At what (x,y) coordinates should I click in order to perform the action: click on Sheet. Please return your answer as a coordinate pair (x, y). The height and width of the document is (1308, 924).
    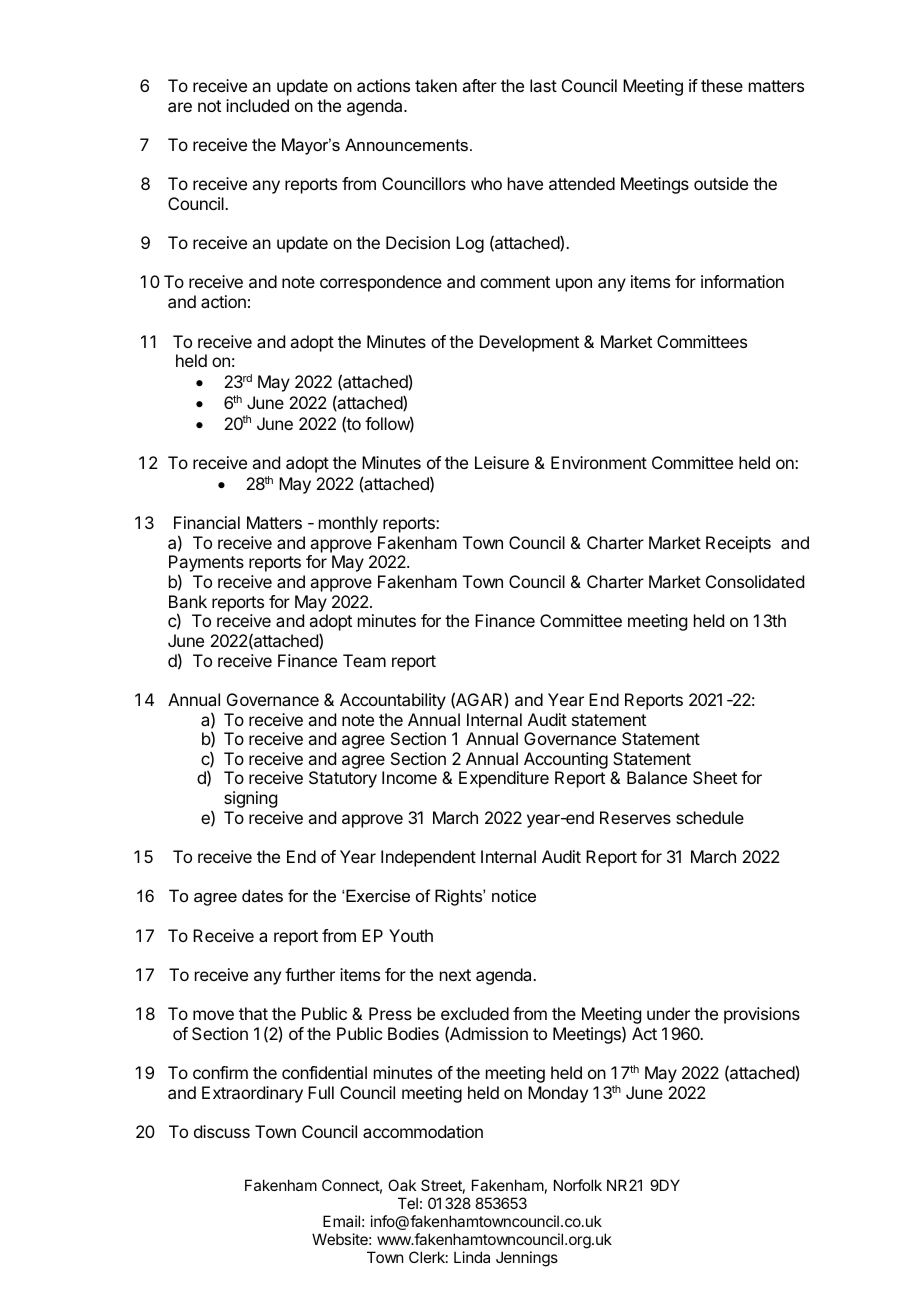
    Looking at the image, I should click on (715, 777).
